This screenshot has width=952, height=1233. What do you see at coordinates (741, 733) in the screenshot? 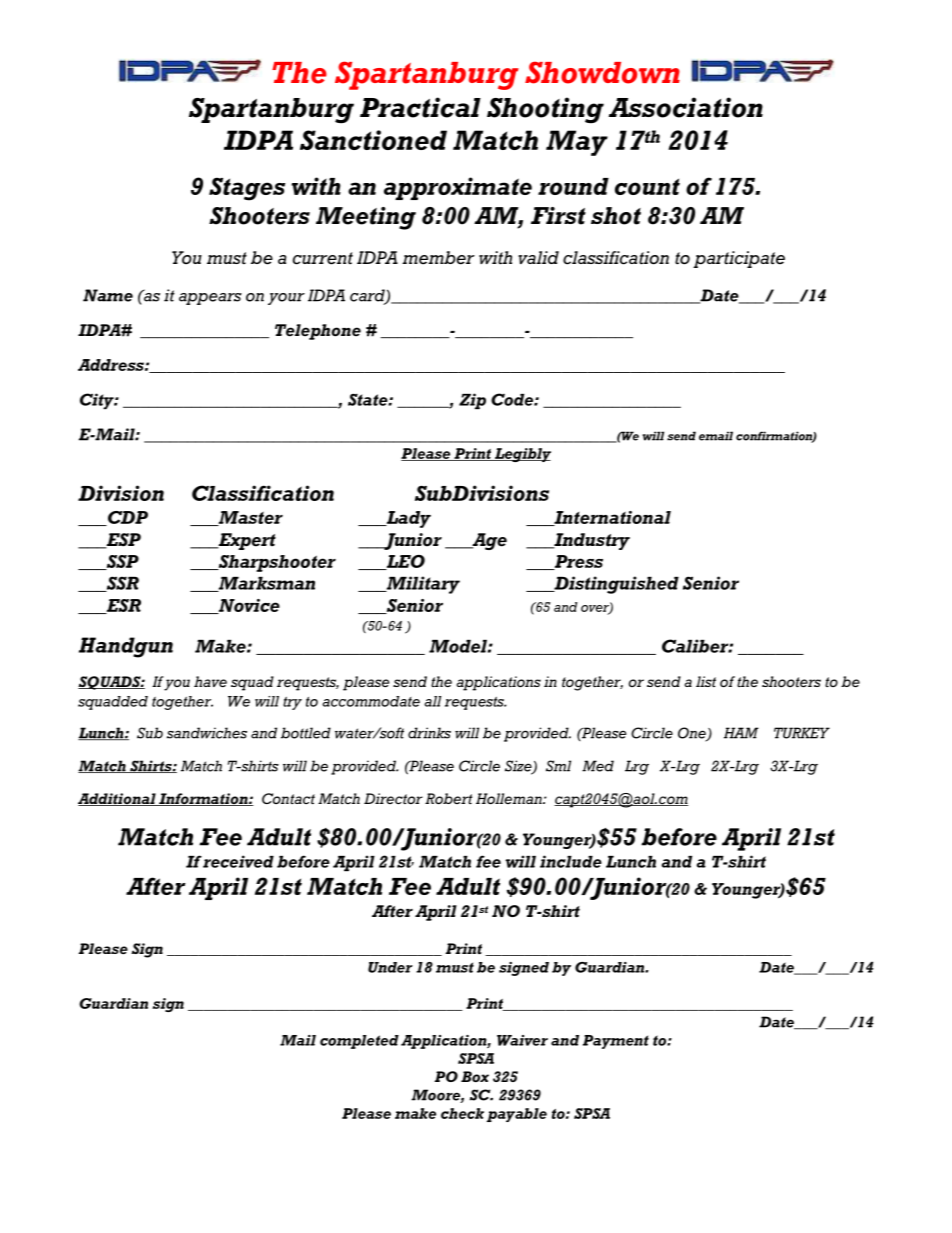
I see `HAM` at bounding box center [741, 733].
